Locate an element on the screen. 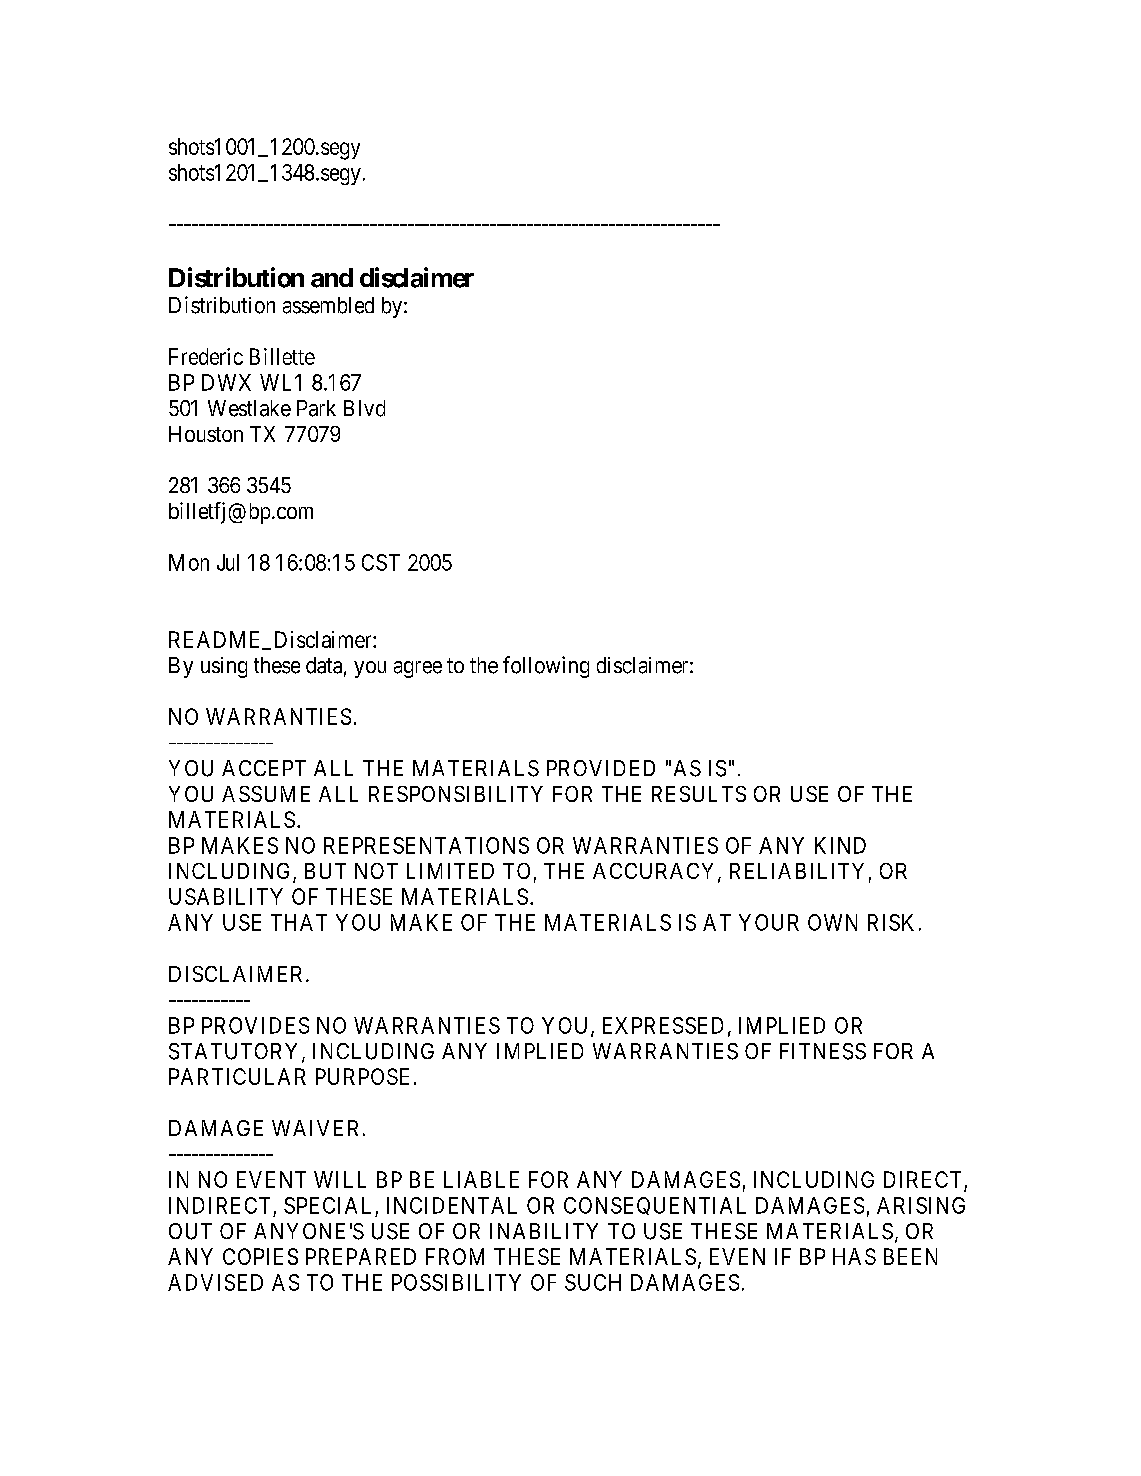  PROVIDED is located at coordinates (601, 768).
